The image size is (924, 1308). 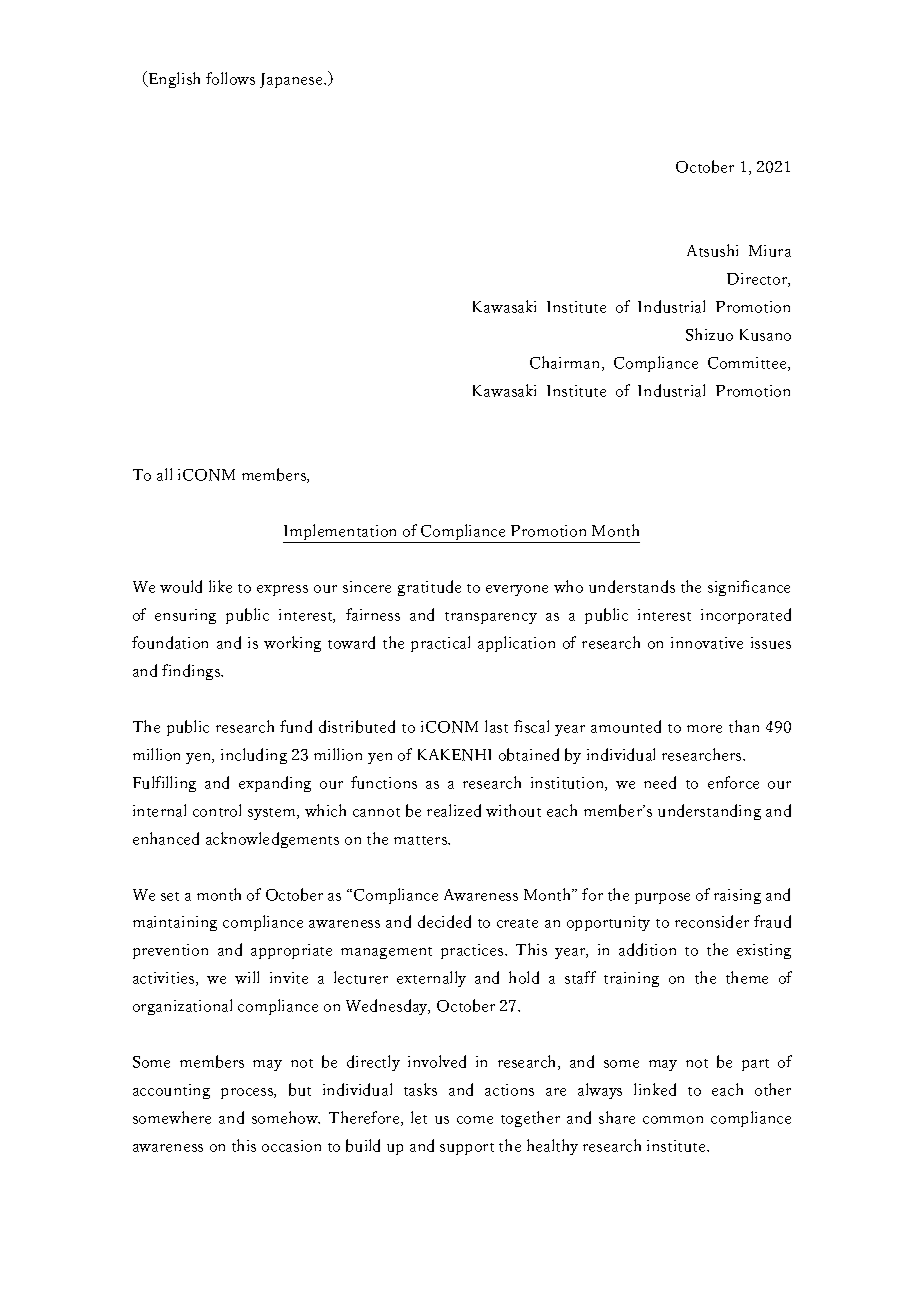 I want to click on transparency, so click(x=491, y=618).
